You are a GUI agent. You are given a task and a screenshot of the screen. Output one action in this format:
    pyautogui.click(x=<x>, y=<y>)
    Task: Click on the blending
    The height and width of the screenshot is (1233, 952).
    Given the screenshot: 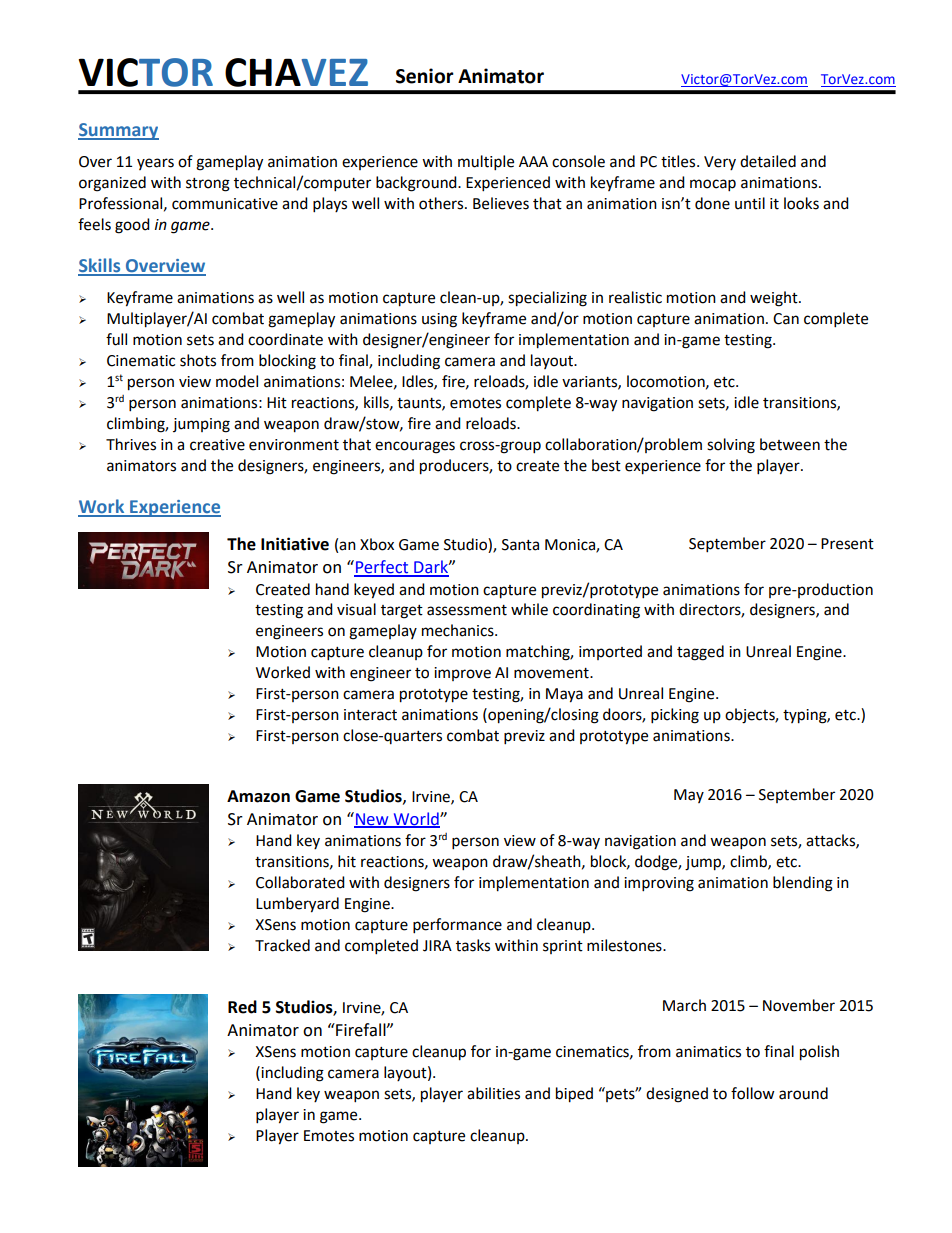 What is the action you would take?
    pyautogui.click(x=803, y=884)
